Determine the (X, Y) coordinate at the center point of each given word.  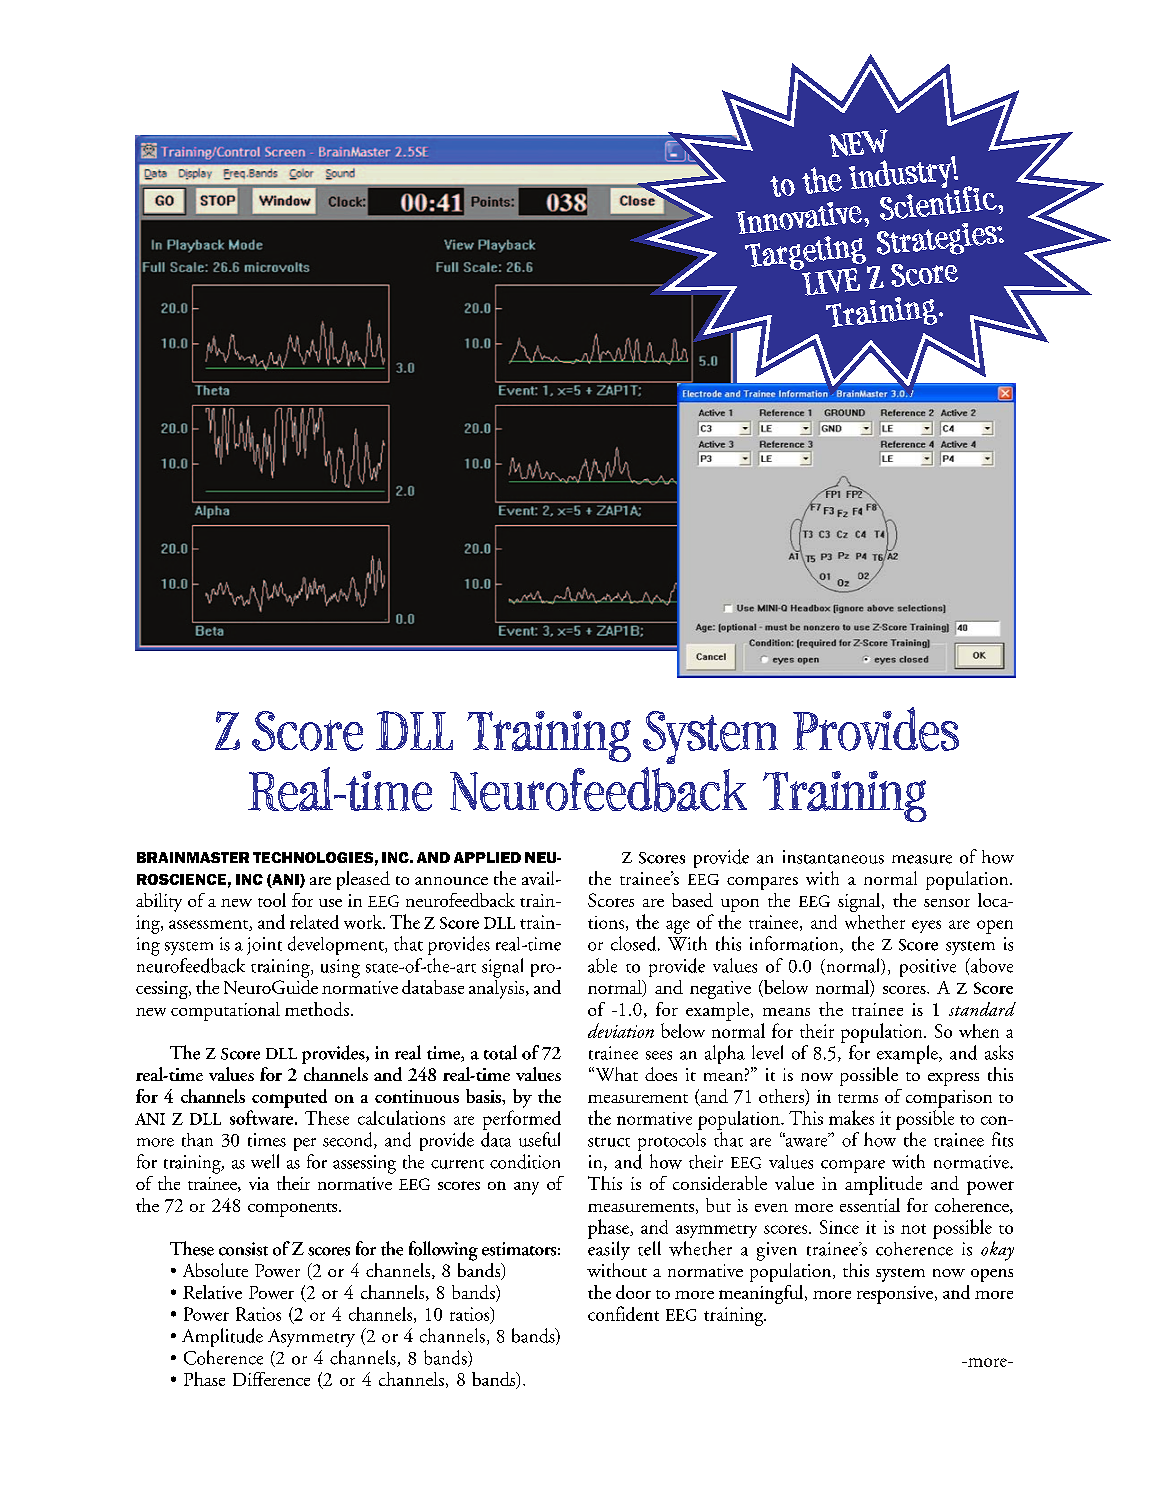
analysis (498, 988)
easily (609, 1250)
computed (289, 1098)
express (953, 1079)
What (615, 1074)
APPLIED (487, 857)
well (265, 1161)
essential (870, 1205)
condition (525, 1161)
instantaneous (833, 857)
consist (243, 1249)
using (340, 968)
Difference (271, 1379)
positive (928, 968)
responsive (896, 1295)
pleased (363, 880)
